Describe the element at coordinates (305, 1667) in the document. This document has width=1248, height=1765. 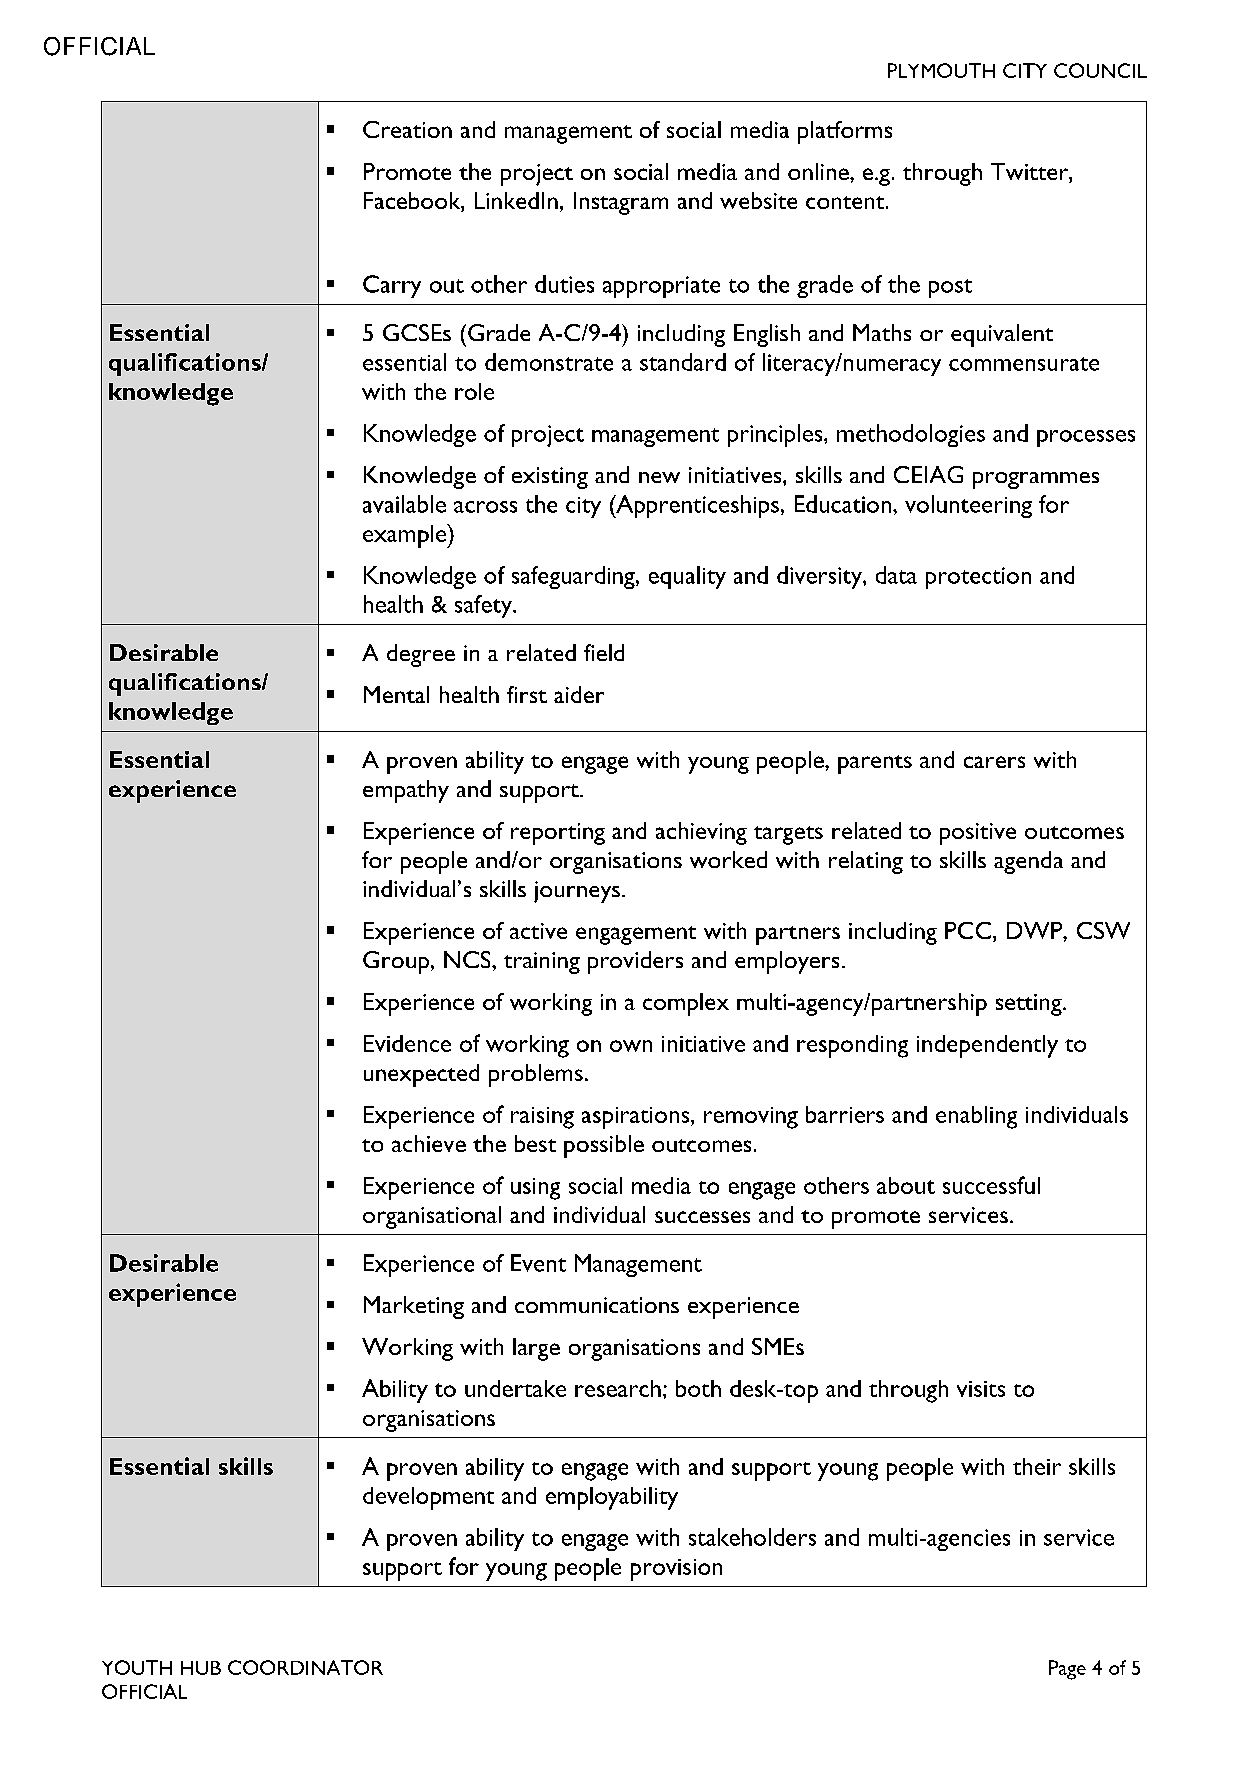
I see `COORDINATOR` at that location.
